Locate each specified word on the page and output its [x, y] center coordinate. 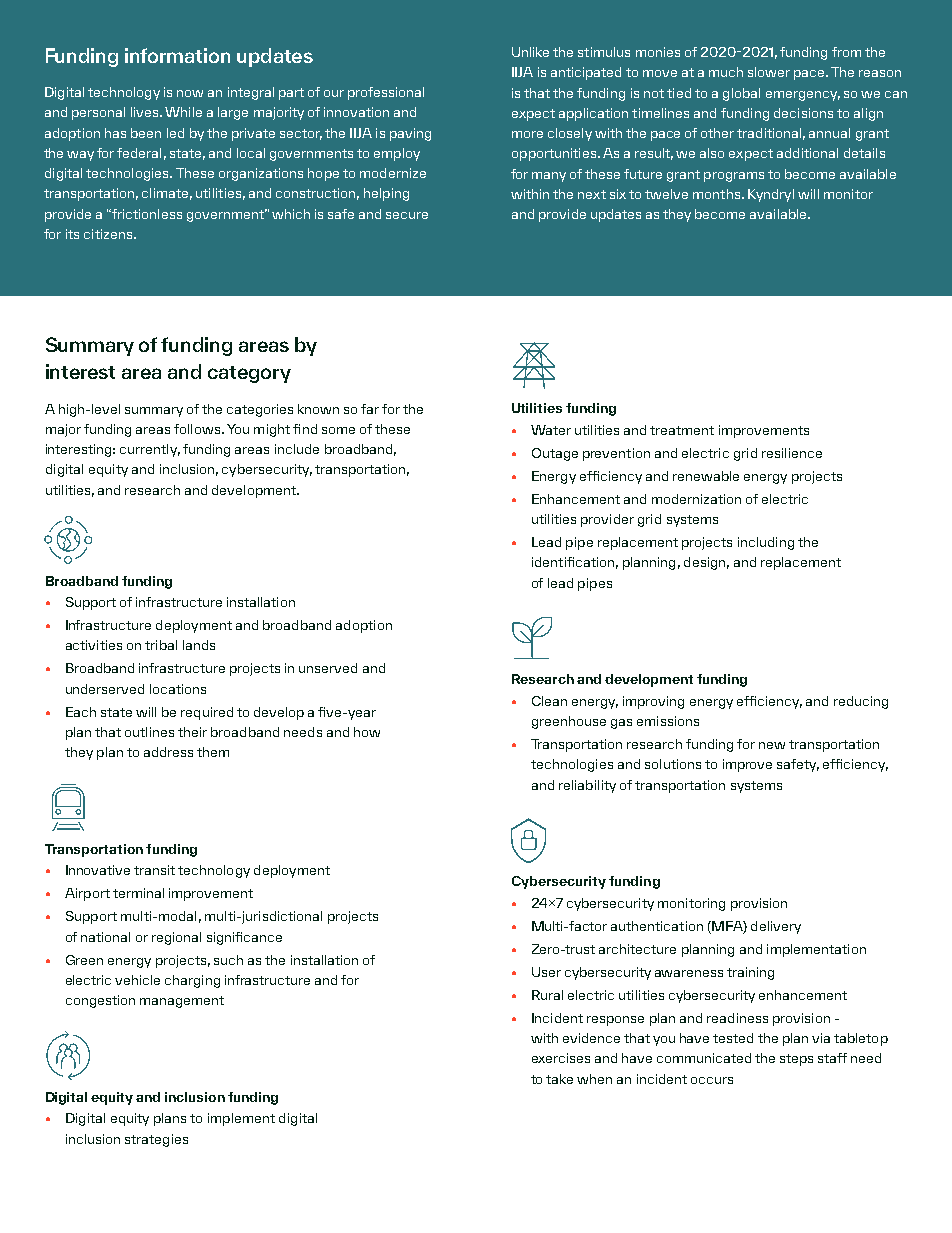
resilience [792, 453]
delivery [776, 927]
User [546, 972]
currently [150, 450]
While [183, 112]
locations [178, 689]
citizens [109, 234]
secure [407, 215]
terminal [138, 893]
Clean [549, 701]
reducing [861, 702]
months [716, 194]
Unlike [530, 52]
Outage [555, 454]
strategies [156, 1140]
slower [769, 72]
